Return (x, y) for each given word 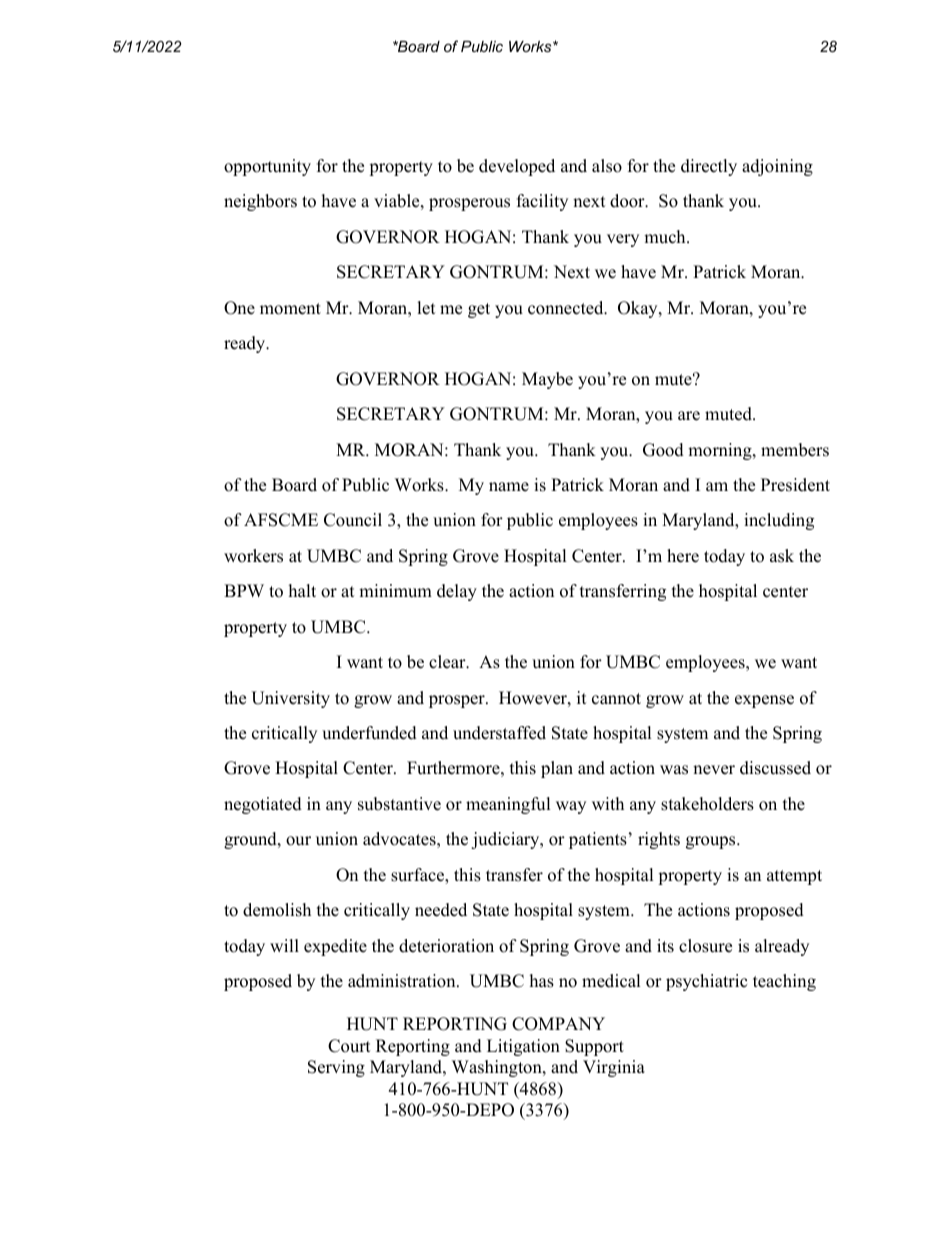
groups (712, 842)
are (689, 416)
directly (709, 167)
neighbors (260, 202)
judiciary (506, 840)
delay (457, 592)
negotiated (263, 805)
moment (290, 309)
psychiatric (706, 982)
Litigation (523, 1047)
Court (349, 1046)
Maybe (547, 380)
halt (302, 590)
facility (542, 202)
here (683, 556)
